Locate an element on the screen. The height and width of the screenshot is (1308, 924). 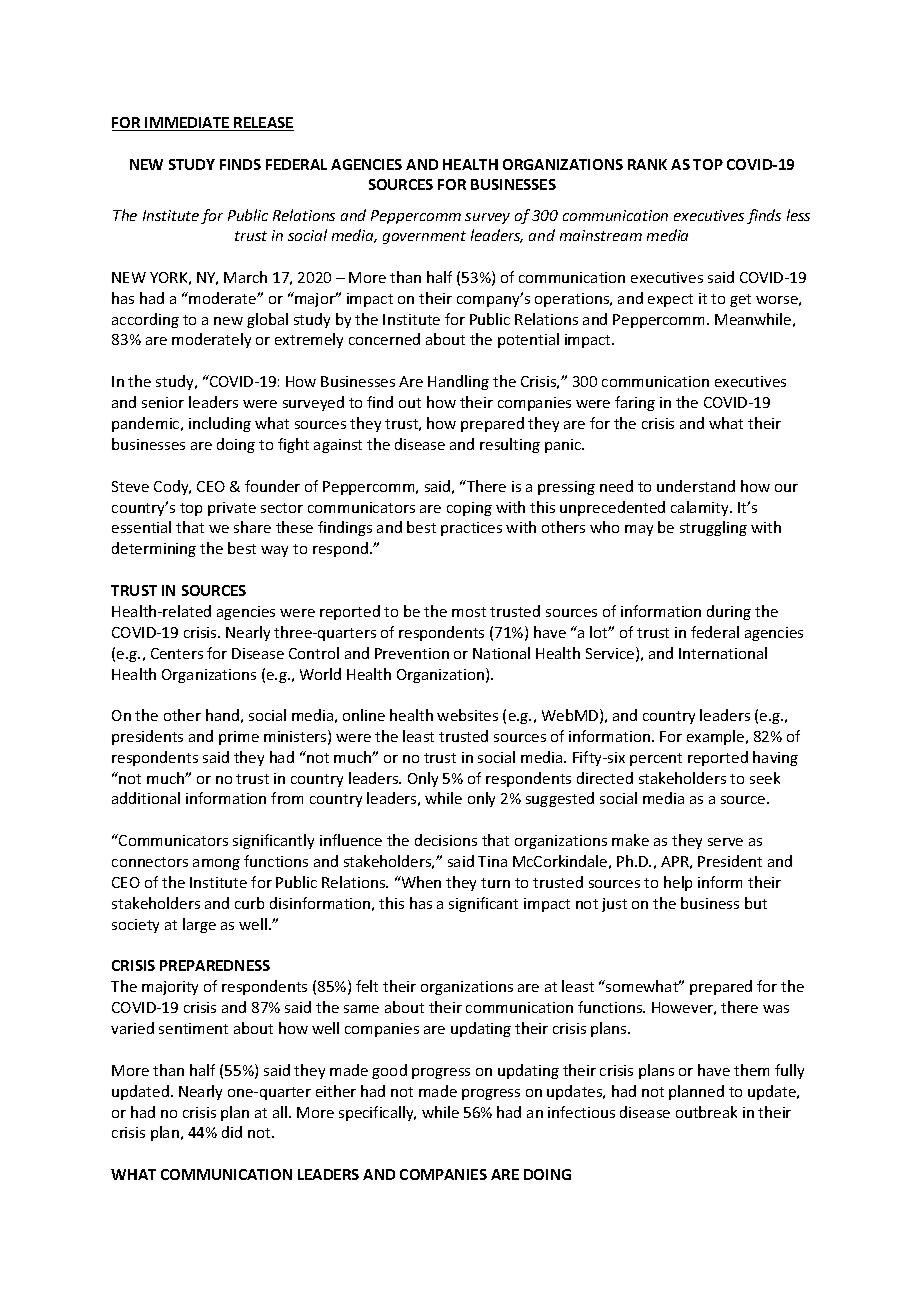
RANK is located at coordinates (647, 164).
